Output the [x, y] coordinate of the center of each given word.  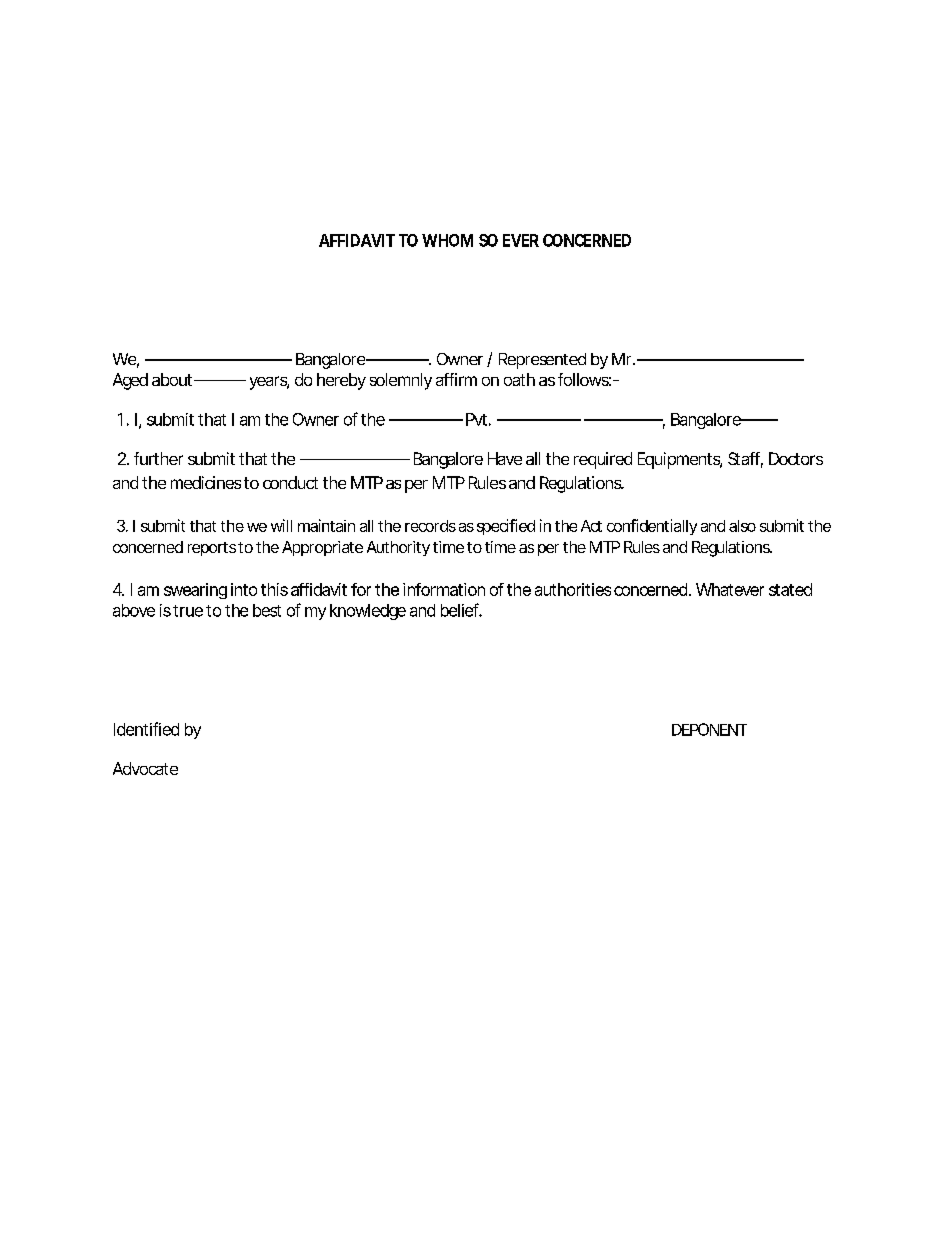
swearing [195, 591]
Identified [146, 729]
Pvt [478, 419]
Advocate [145, 768]
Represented [542, 361]
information [444, 589]
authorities [573, 589]
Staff [745, 460]
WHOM [447, 240]
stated [790, 589]
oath [519, 379]
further [158, 458]
